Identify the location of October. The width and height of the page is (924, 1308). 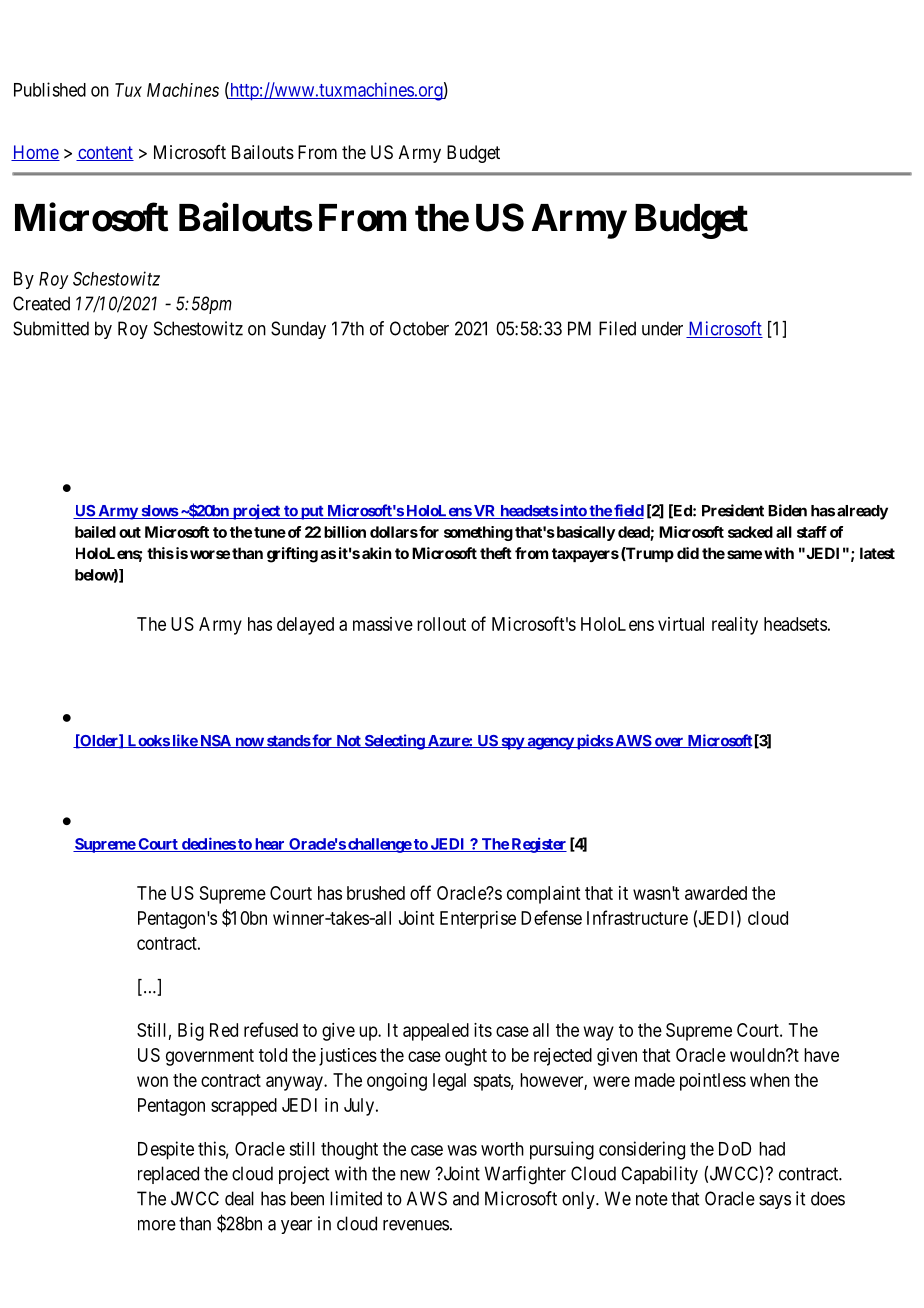
(419, 328).
